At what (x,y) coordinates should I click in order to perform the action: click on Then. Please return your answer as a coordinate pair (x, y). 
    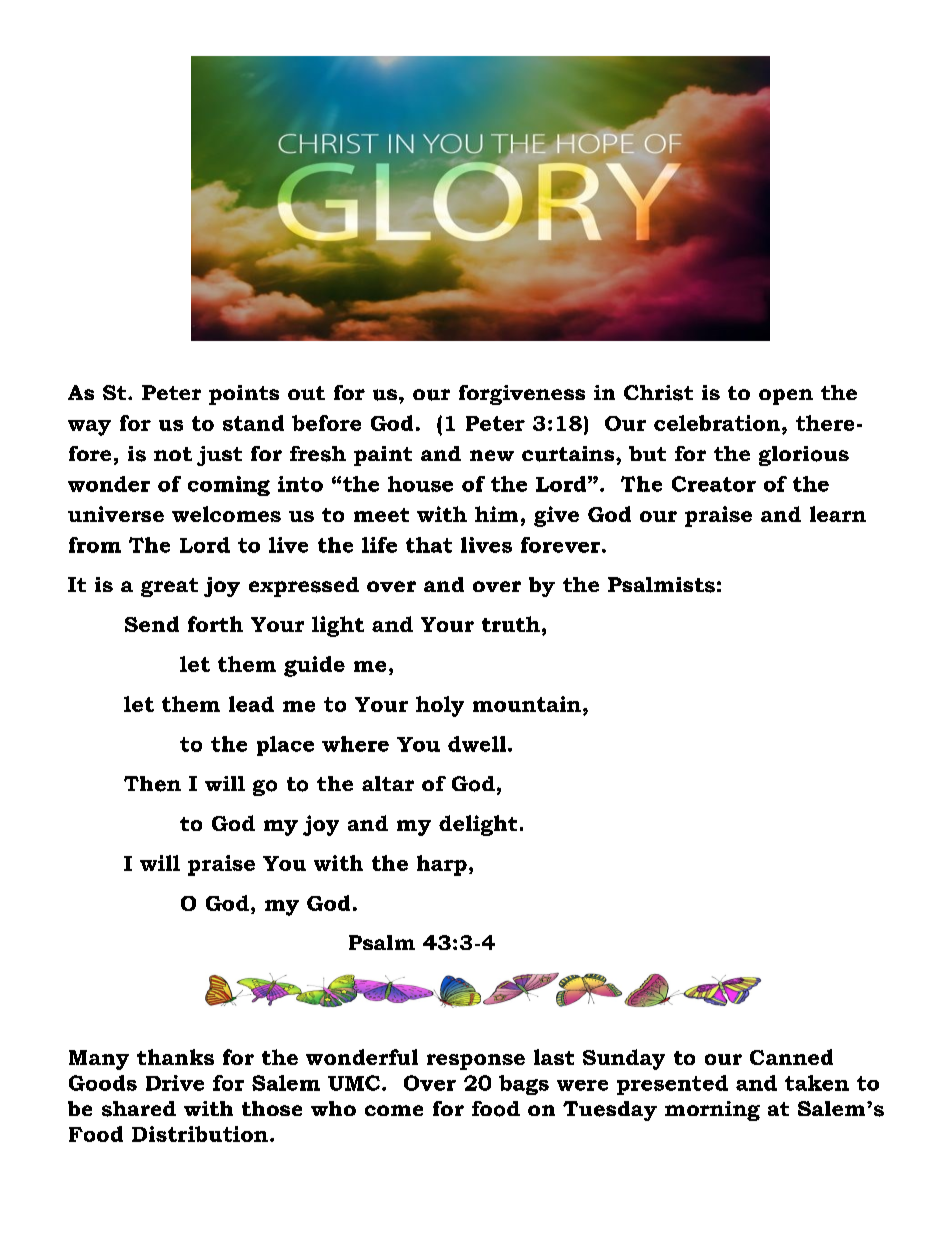
    Looking at the image, I should click on (152, 784).
